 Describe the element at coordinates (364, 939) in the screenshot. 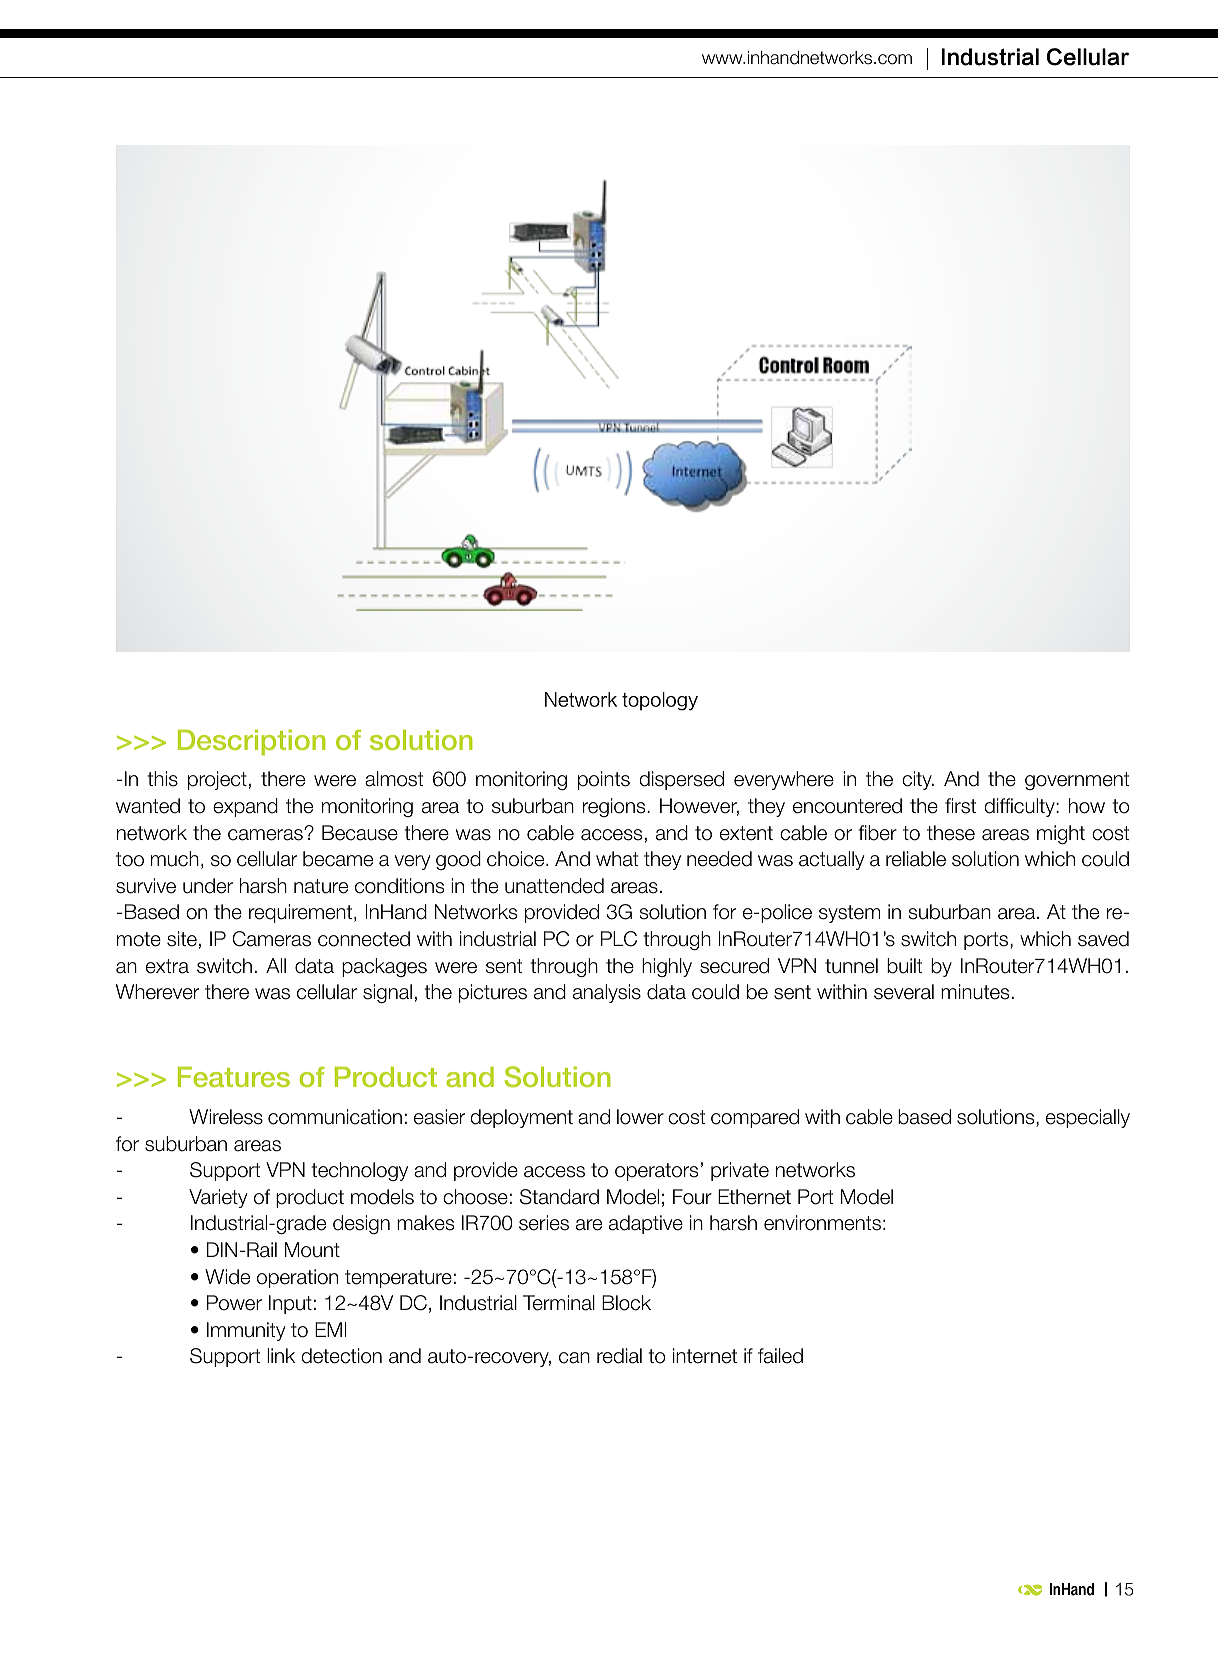

I see `connected` at that location.
